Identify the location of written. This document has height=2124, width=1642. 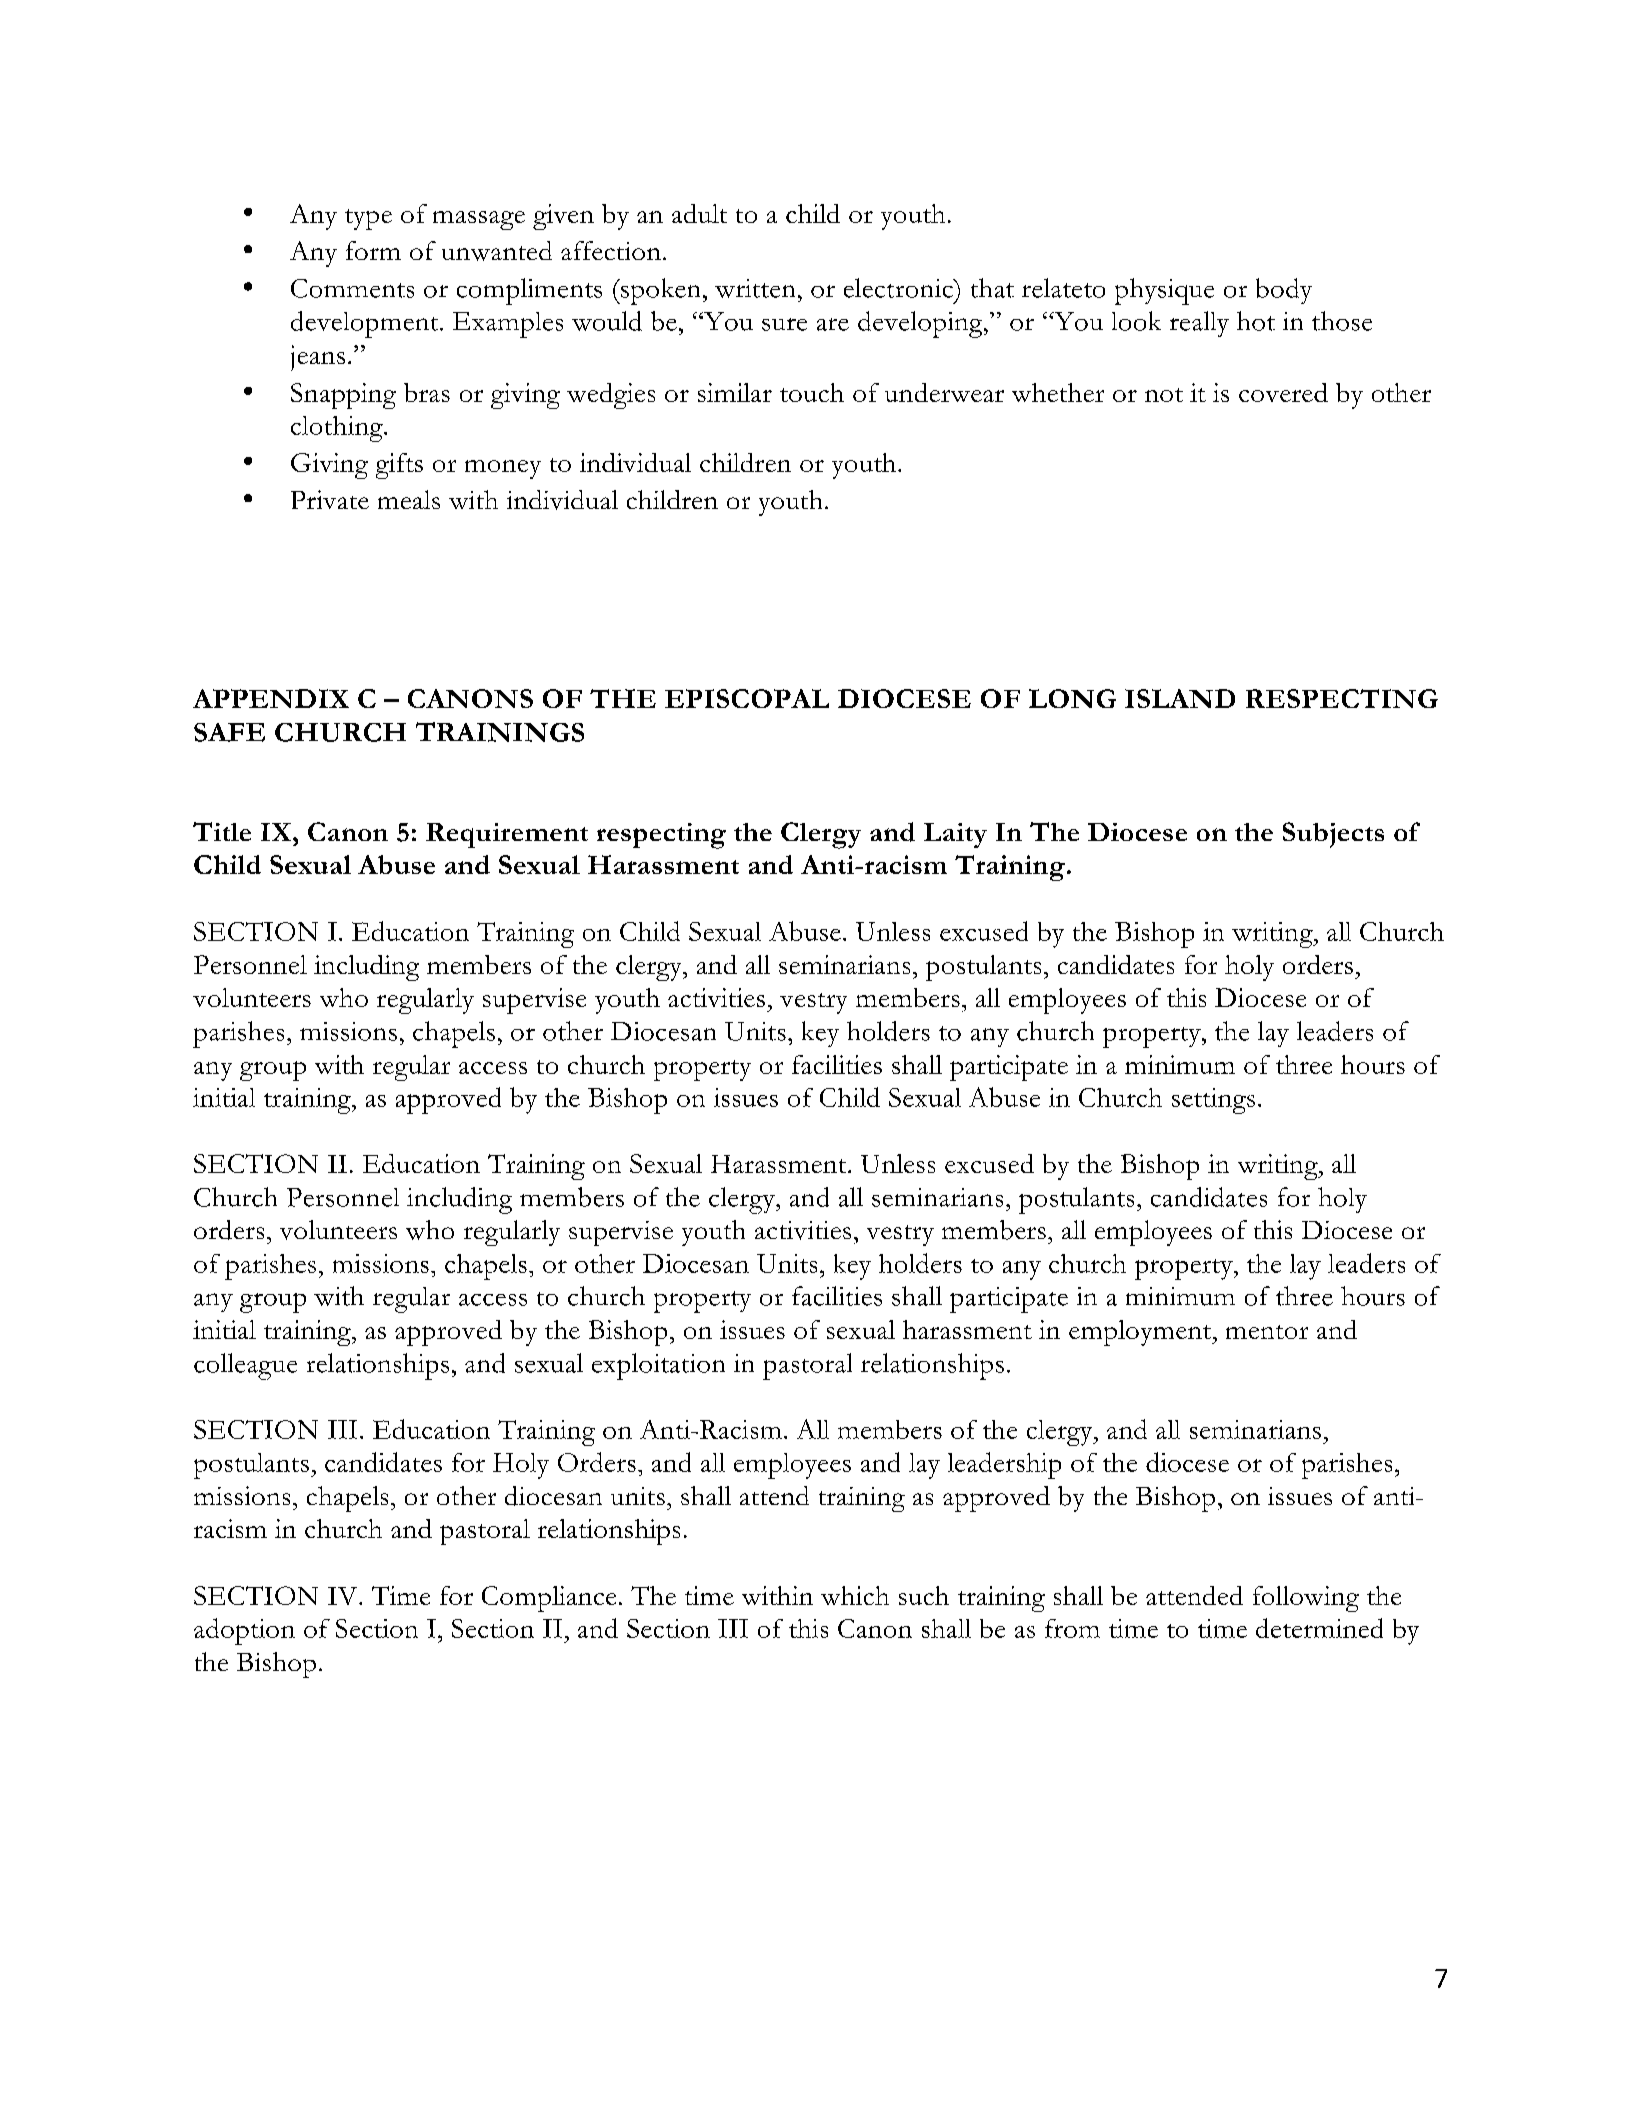
(755, 288).
